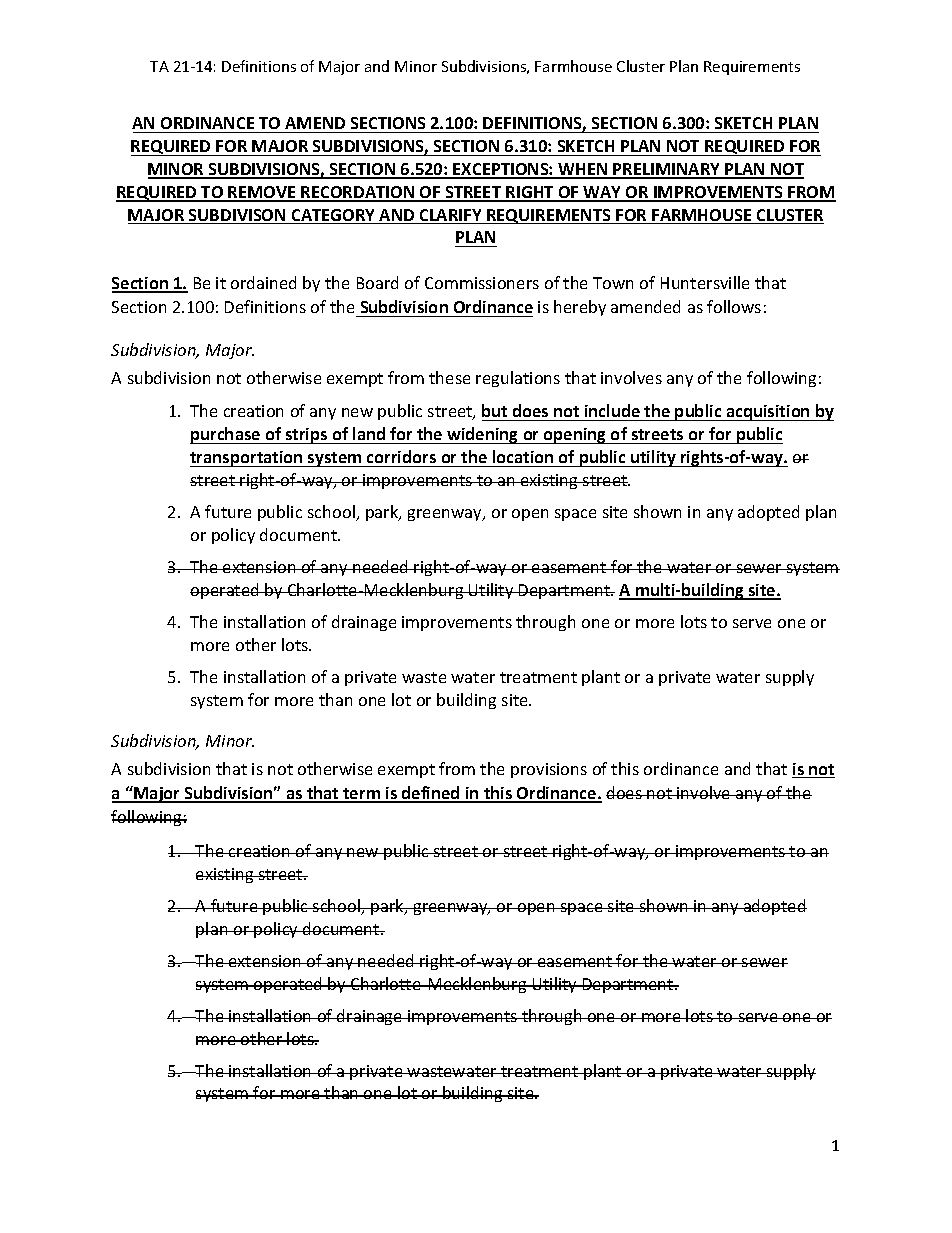  What do you see at coordinates (431, 794) in the document?
I see `defined` at bounding box center [431, 794].
